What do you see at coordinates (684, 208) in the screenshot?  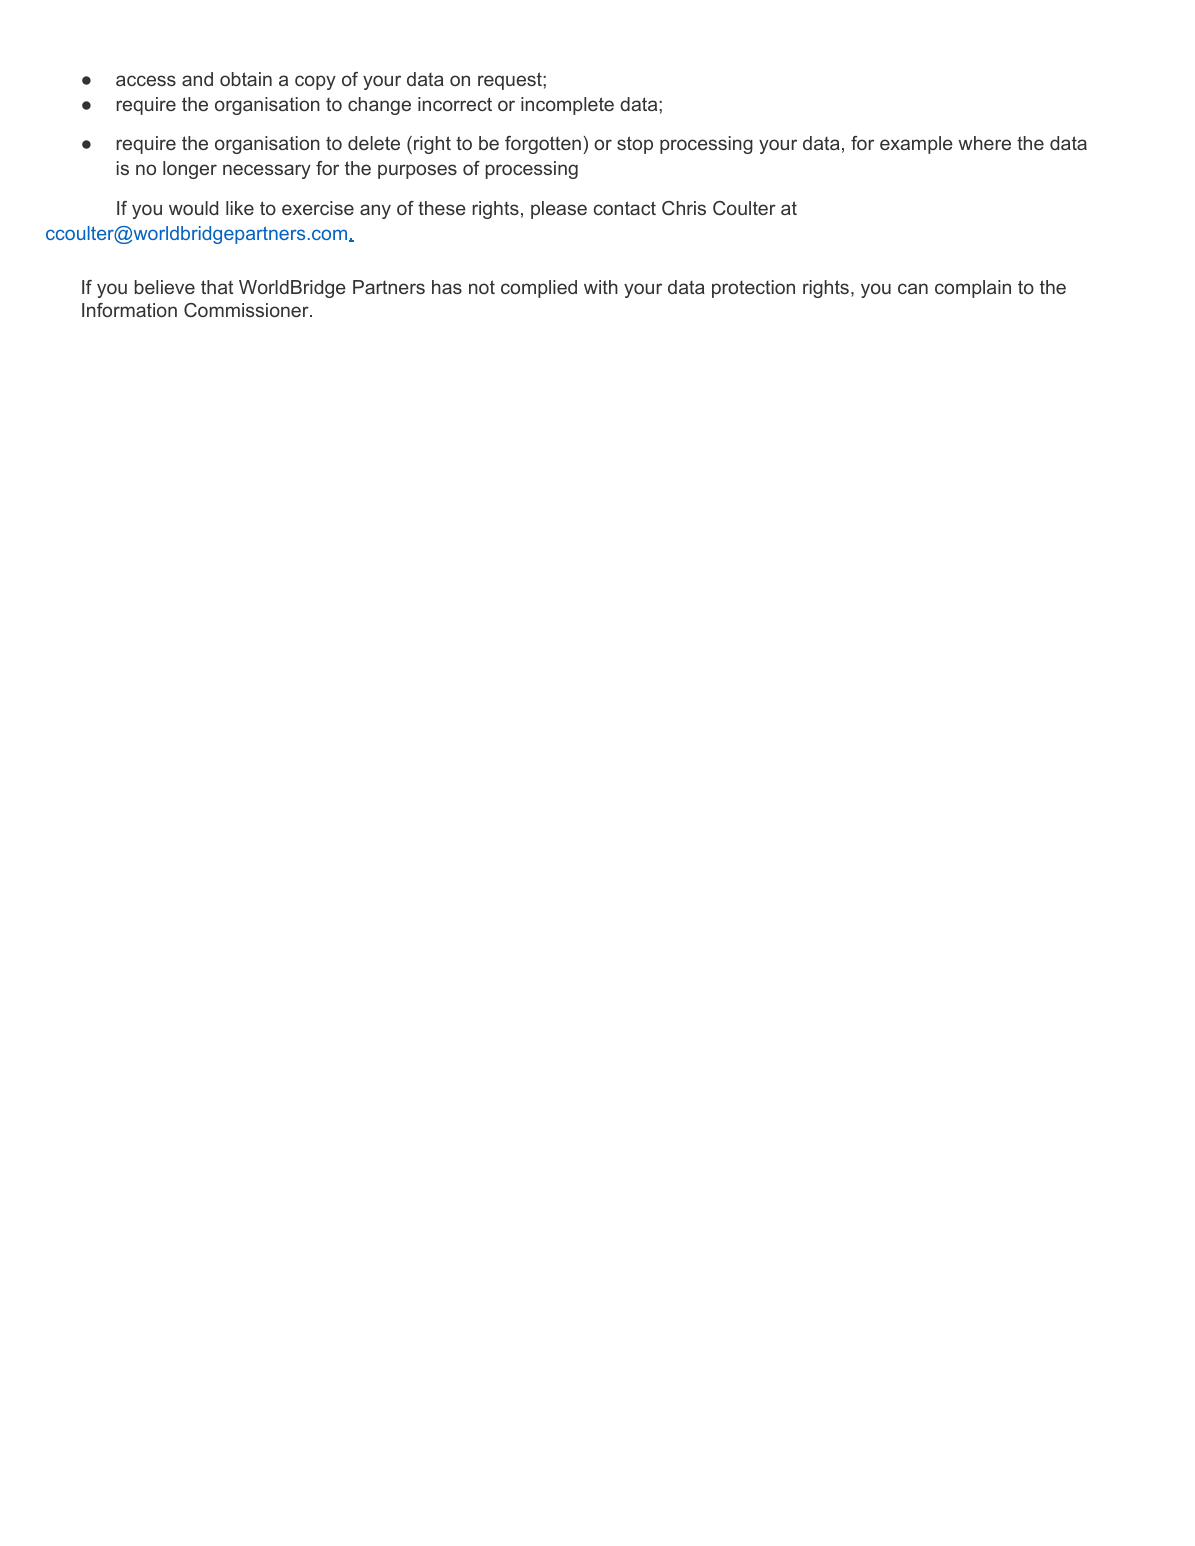 I see `Chris` at bounding box center [684, 208].
